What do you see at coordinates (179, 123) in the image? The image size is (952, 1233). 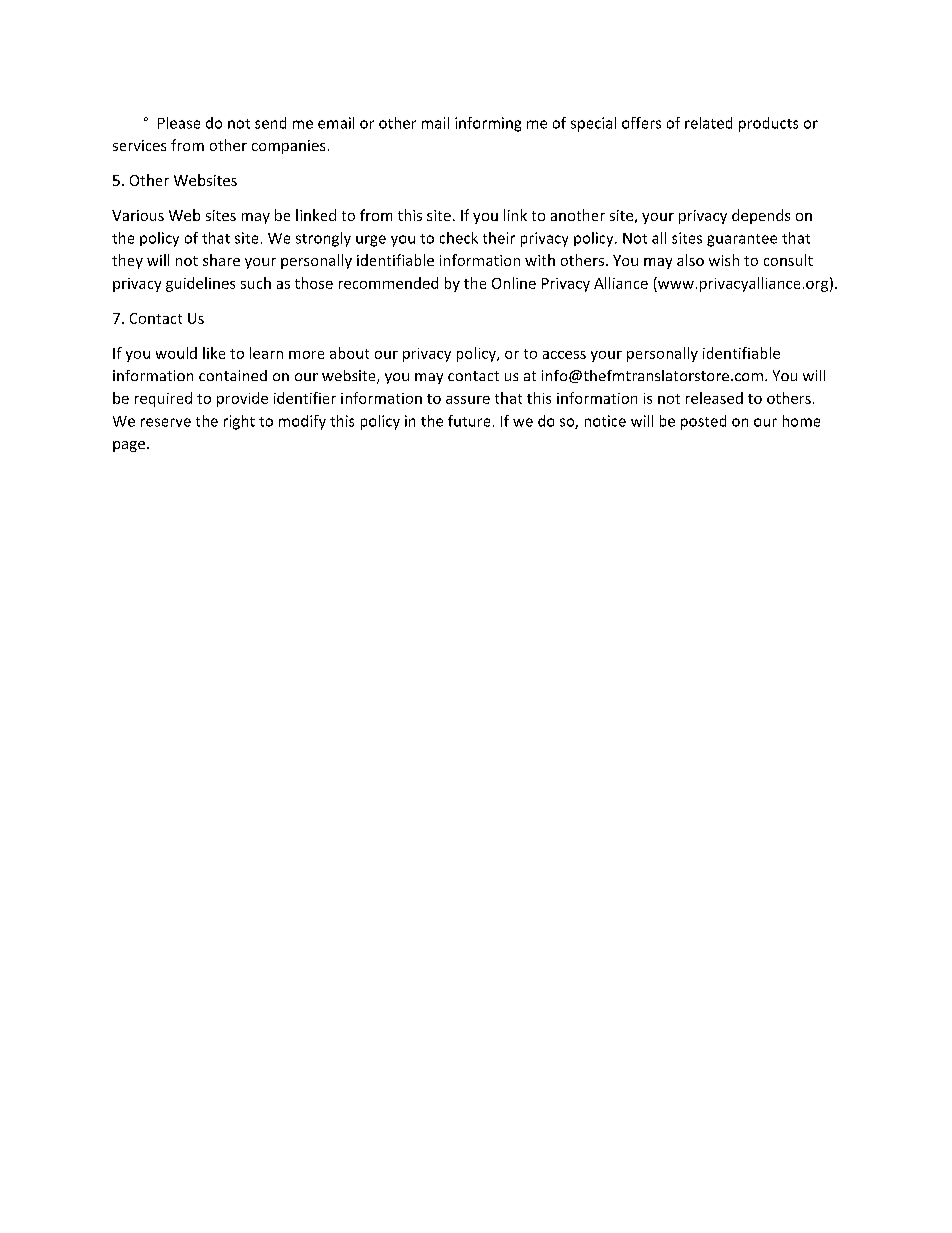 I see `Please` at bounding box center [179, 123].
